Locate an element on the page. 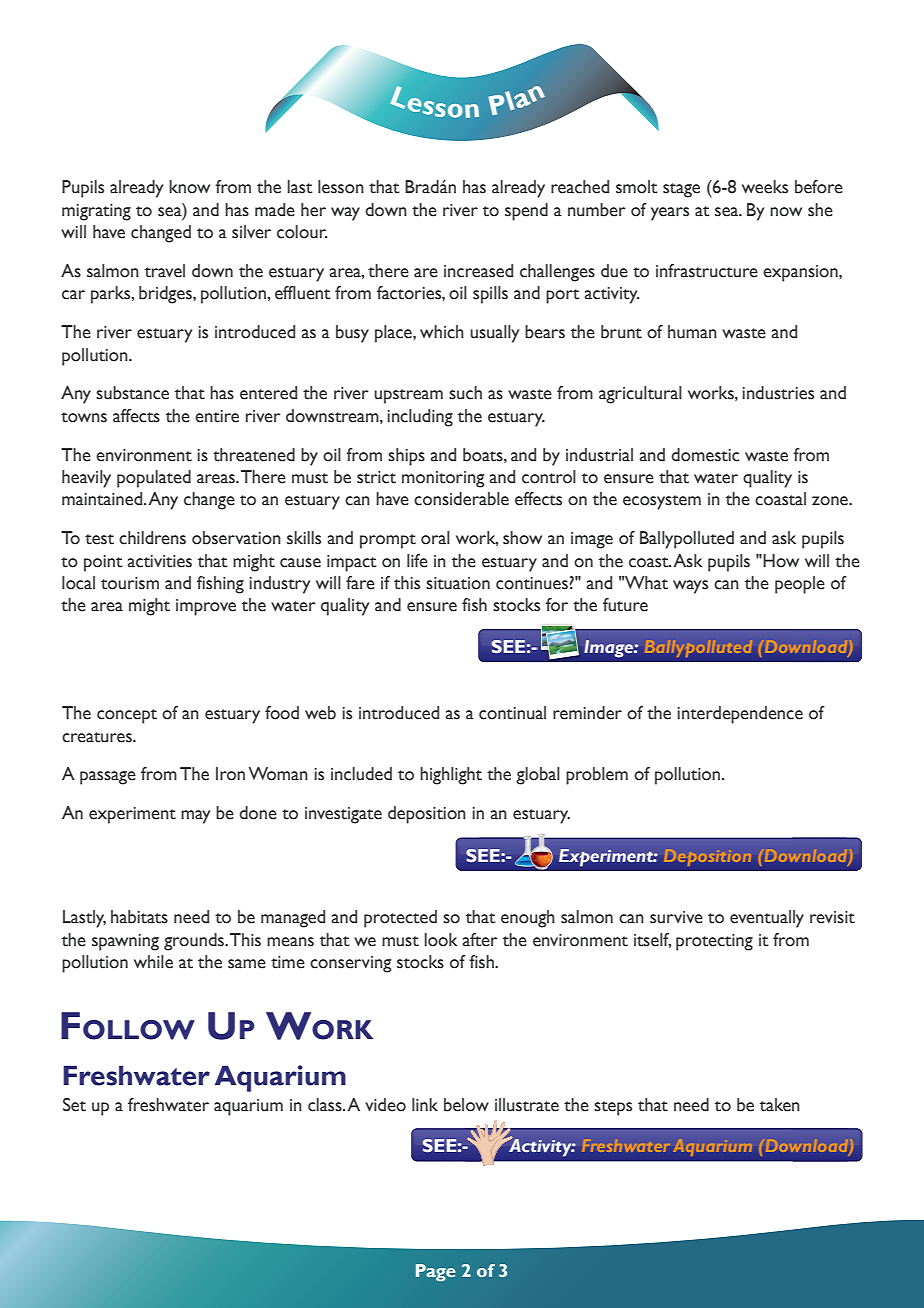 Image resolution: width=924 pixels, height=1308 pixels. situation is located at coordinates (458, 583).
